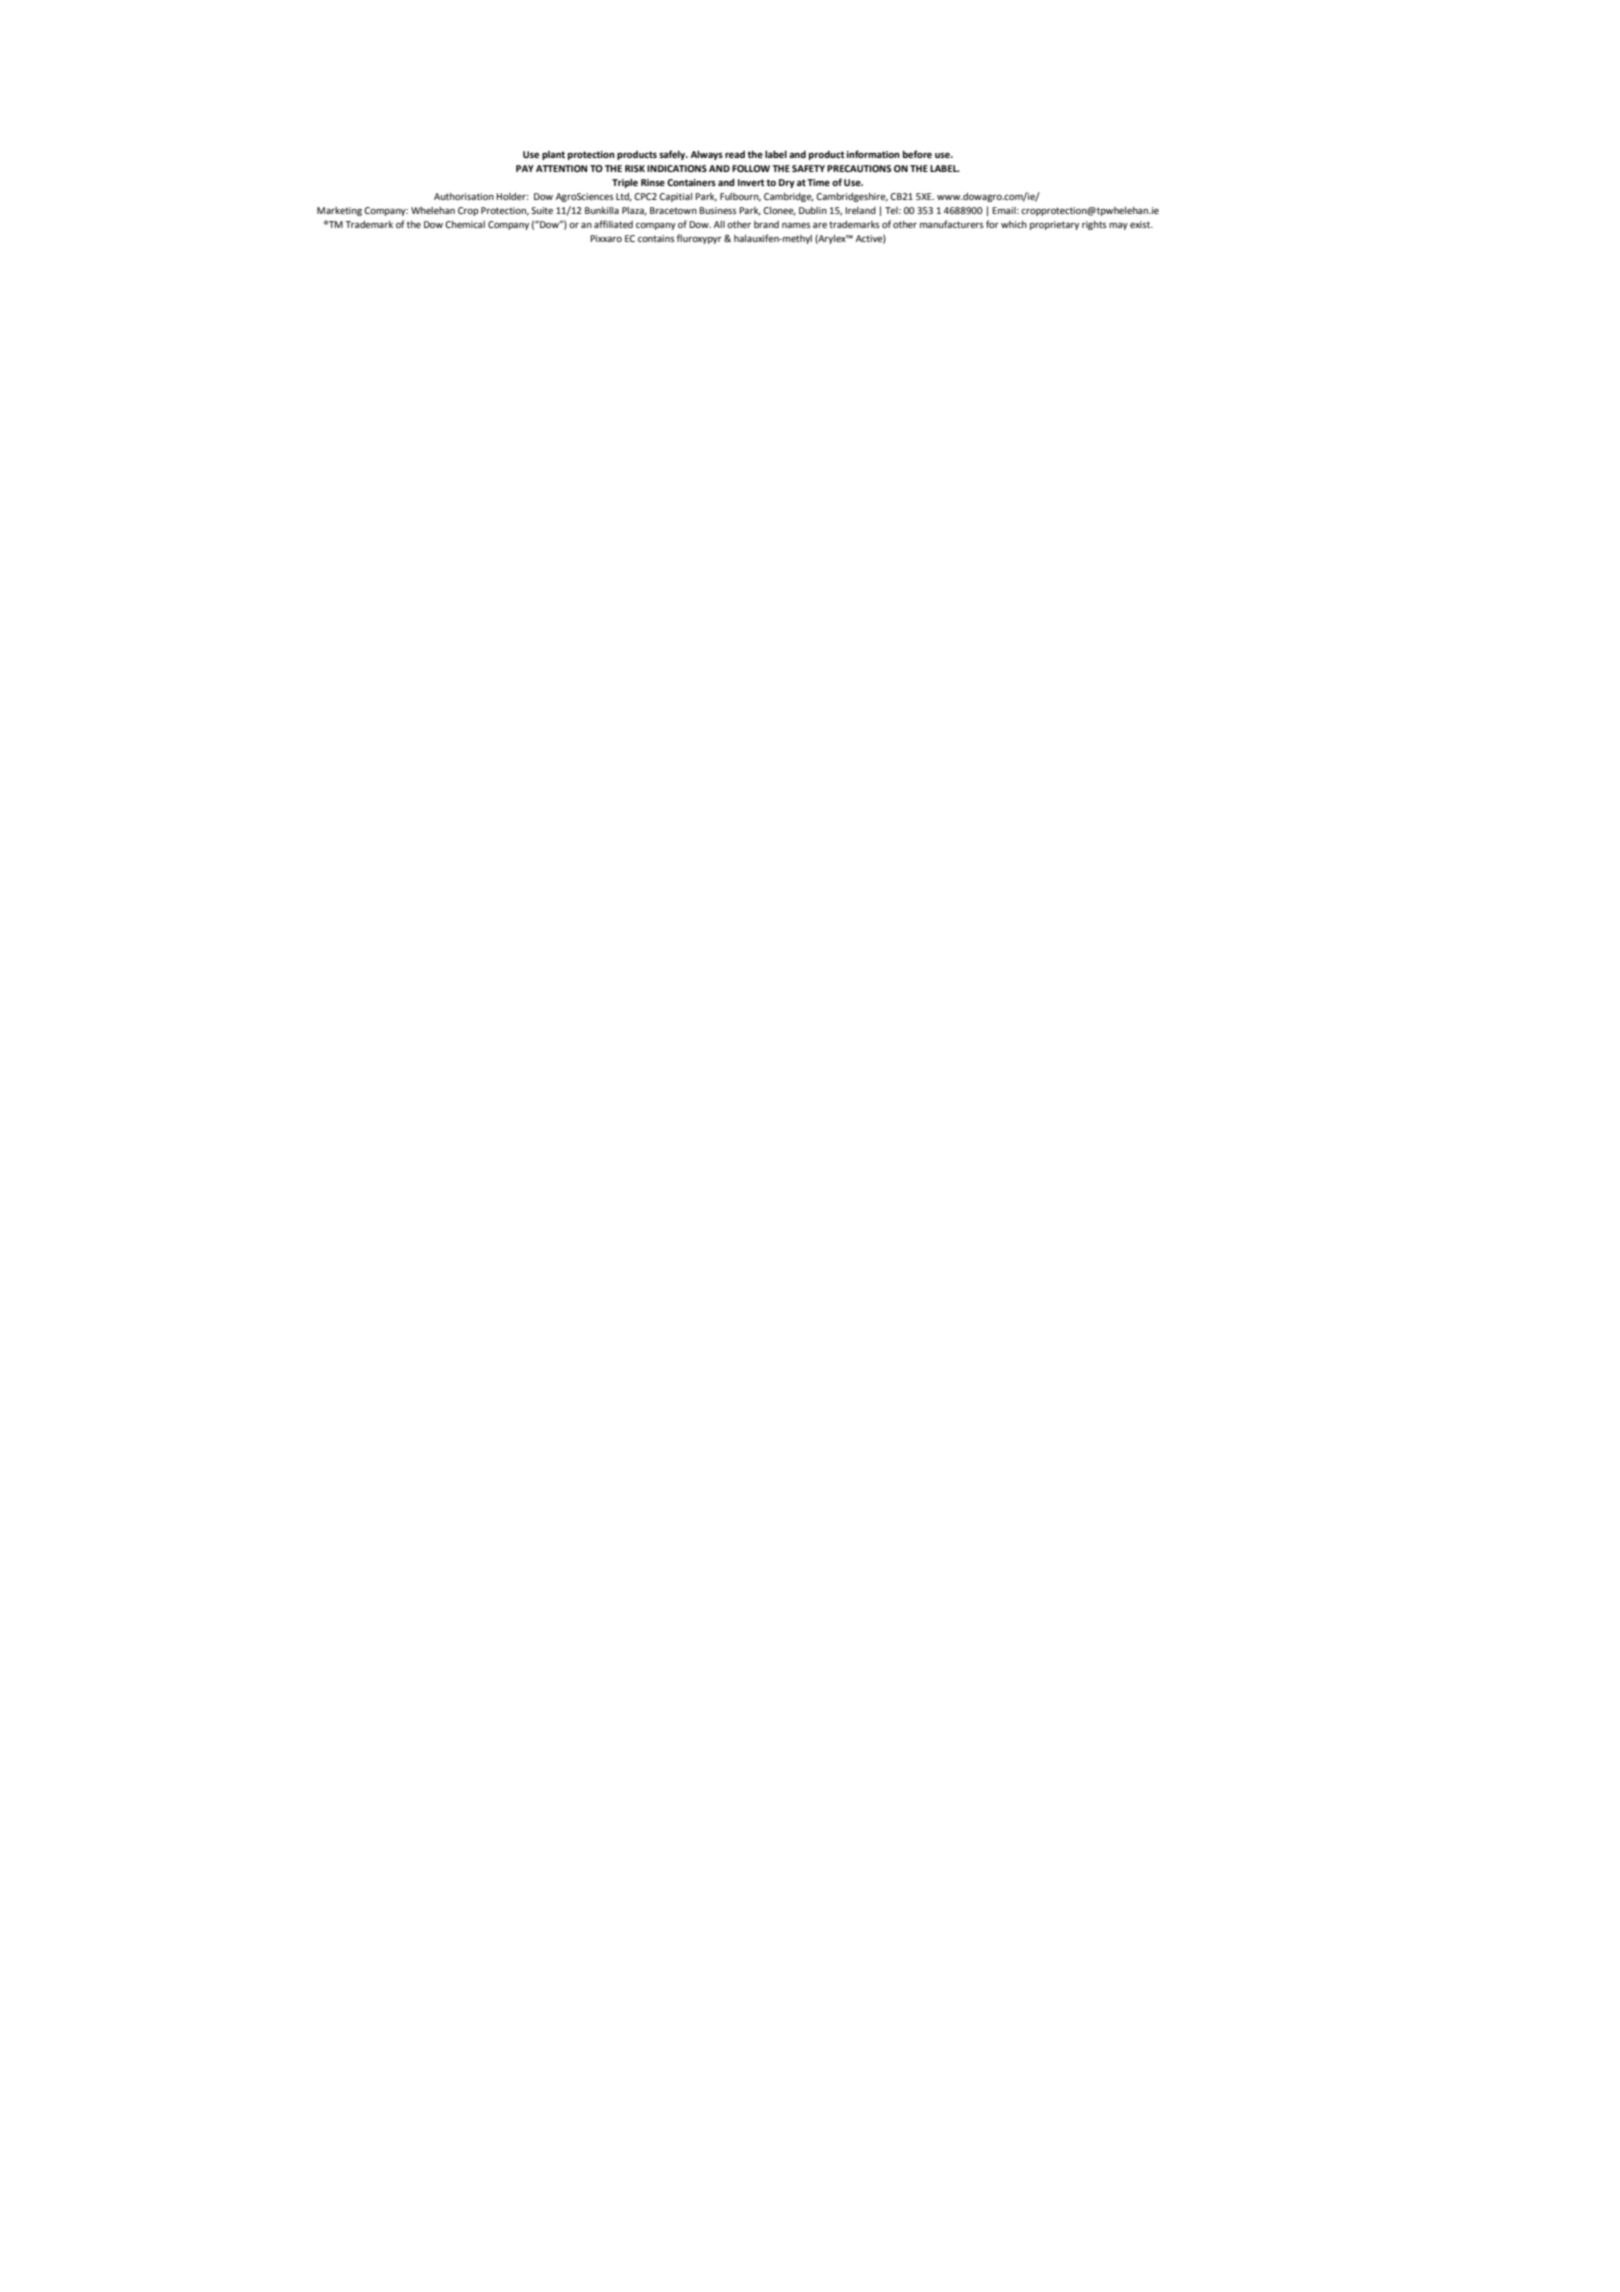 The height and width of the document is (2292, 1620). I want to click on Authorisation, so click(464, 196).
